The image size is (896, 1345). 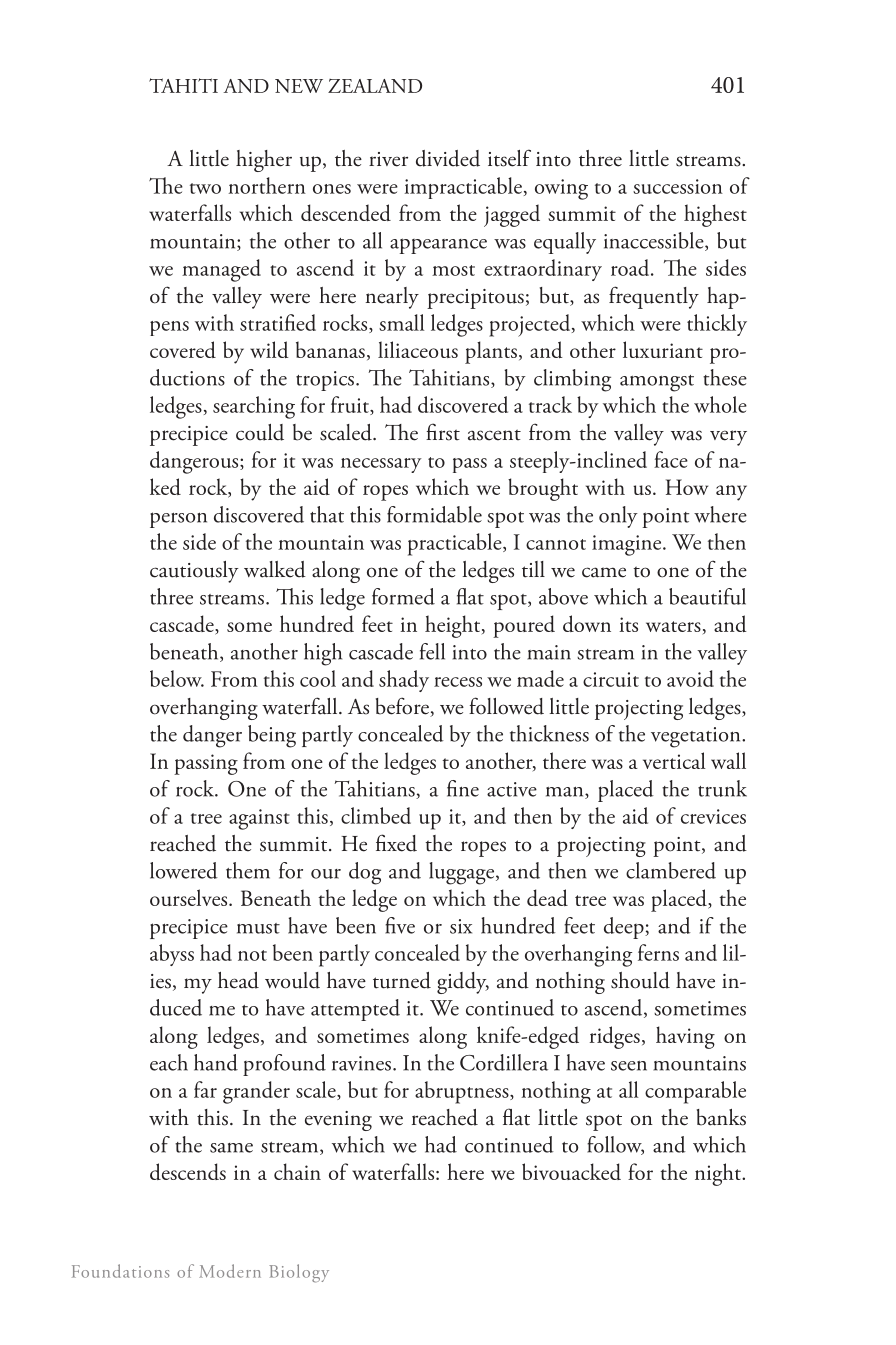 I want to click on Modern, so click(x=230, y=1271).
